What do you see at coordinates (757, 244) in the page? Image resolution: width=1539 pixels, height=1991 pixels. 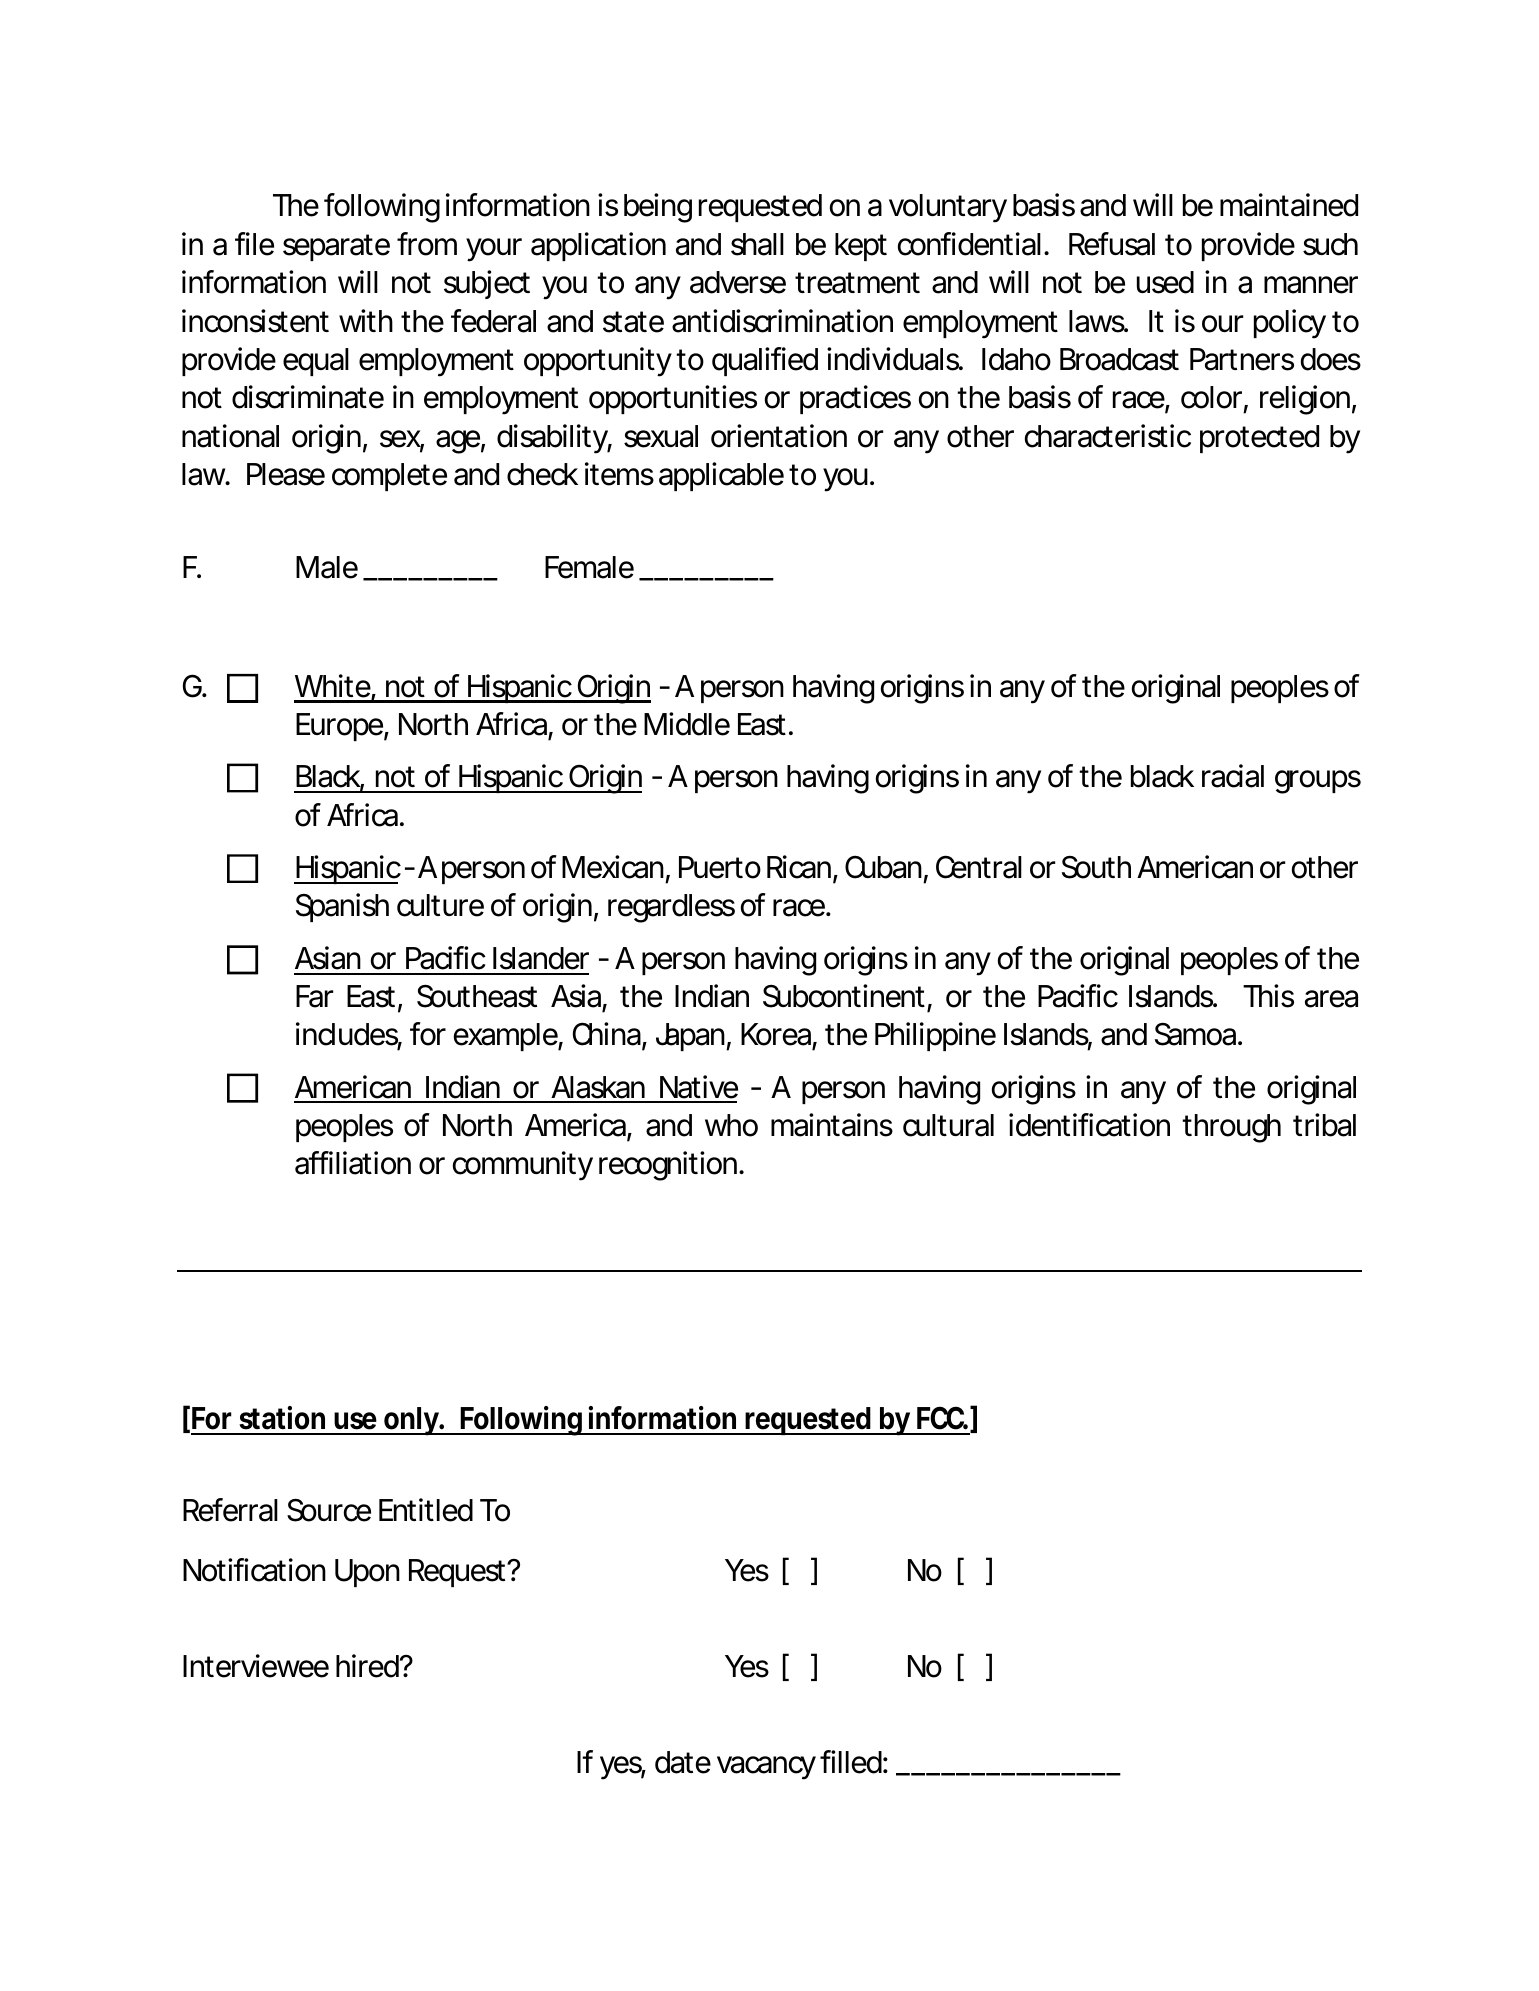 I see `shall` at bounding box center [757, 244].
